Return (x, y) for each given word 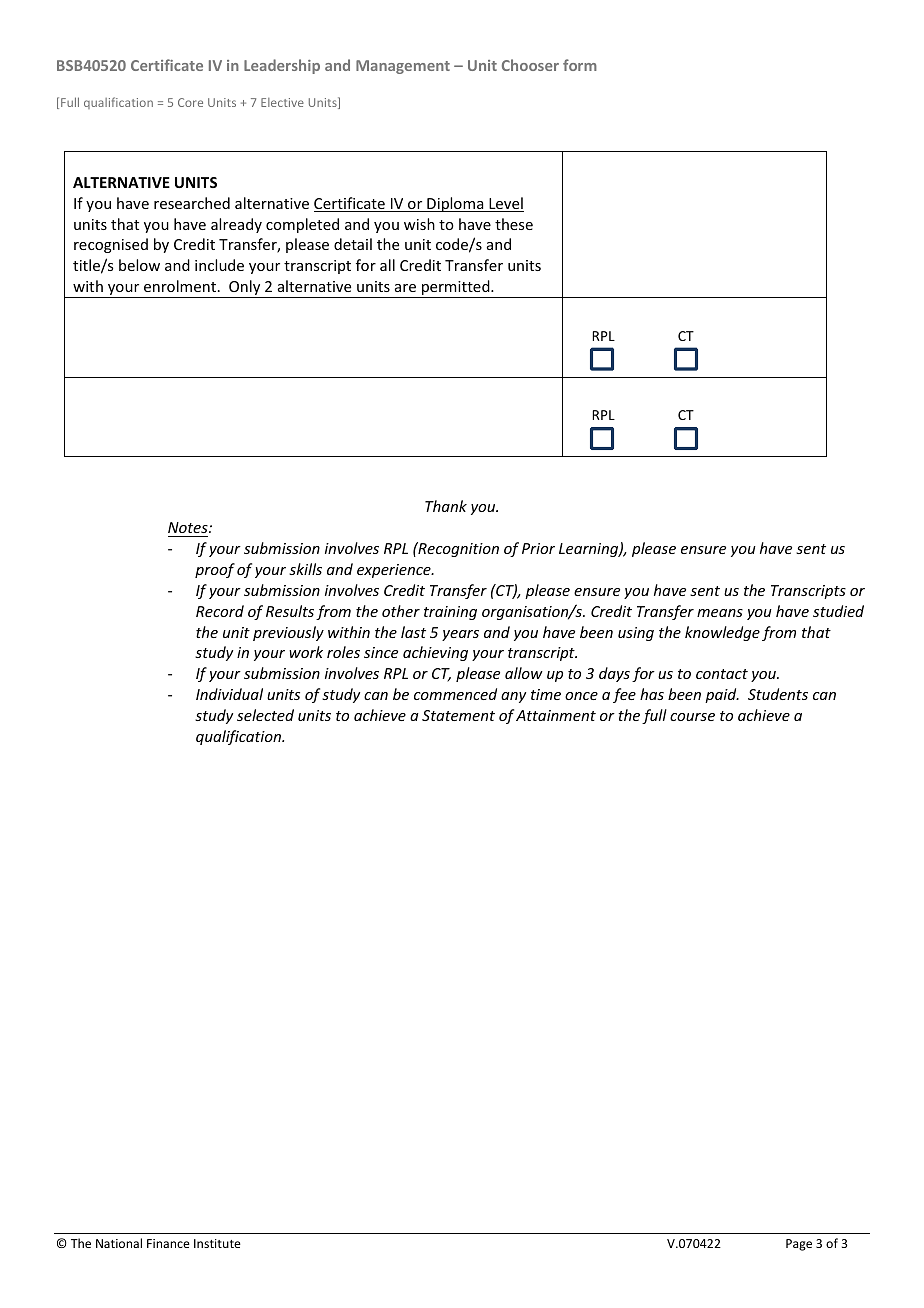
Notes (189, 527)
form (580, 65)
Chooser (530, 65)
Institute (217, 1243)
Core (190, 102)
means (720, 613)
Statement (458, 715)
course (692, 717)
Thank (446, 506)
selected (265, 715)
